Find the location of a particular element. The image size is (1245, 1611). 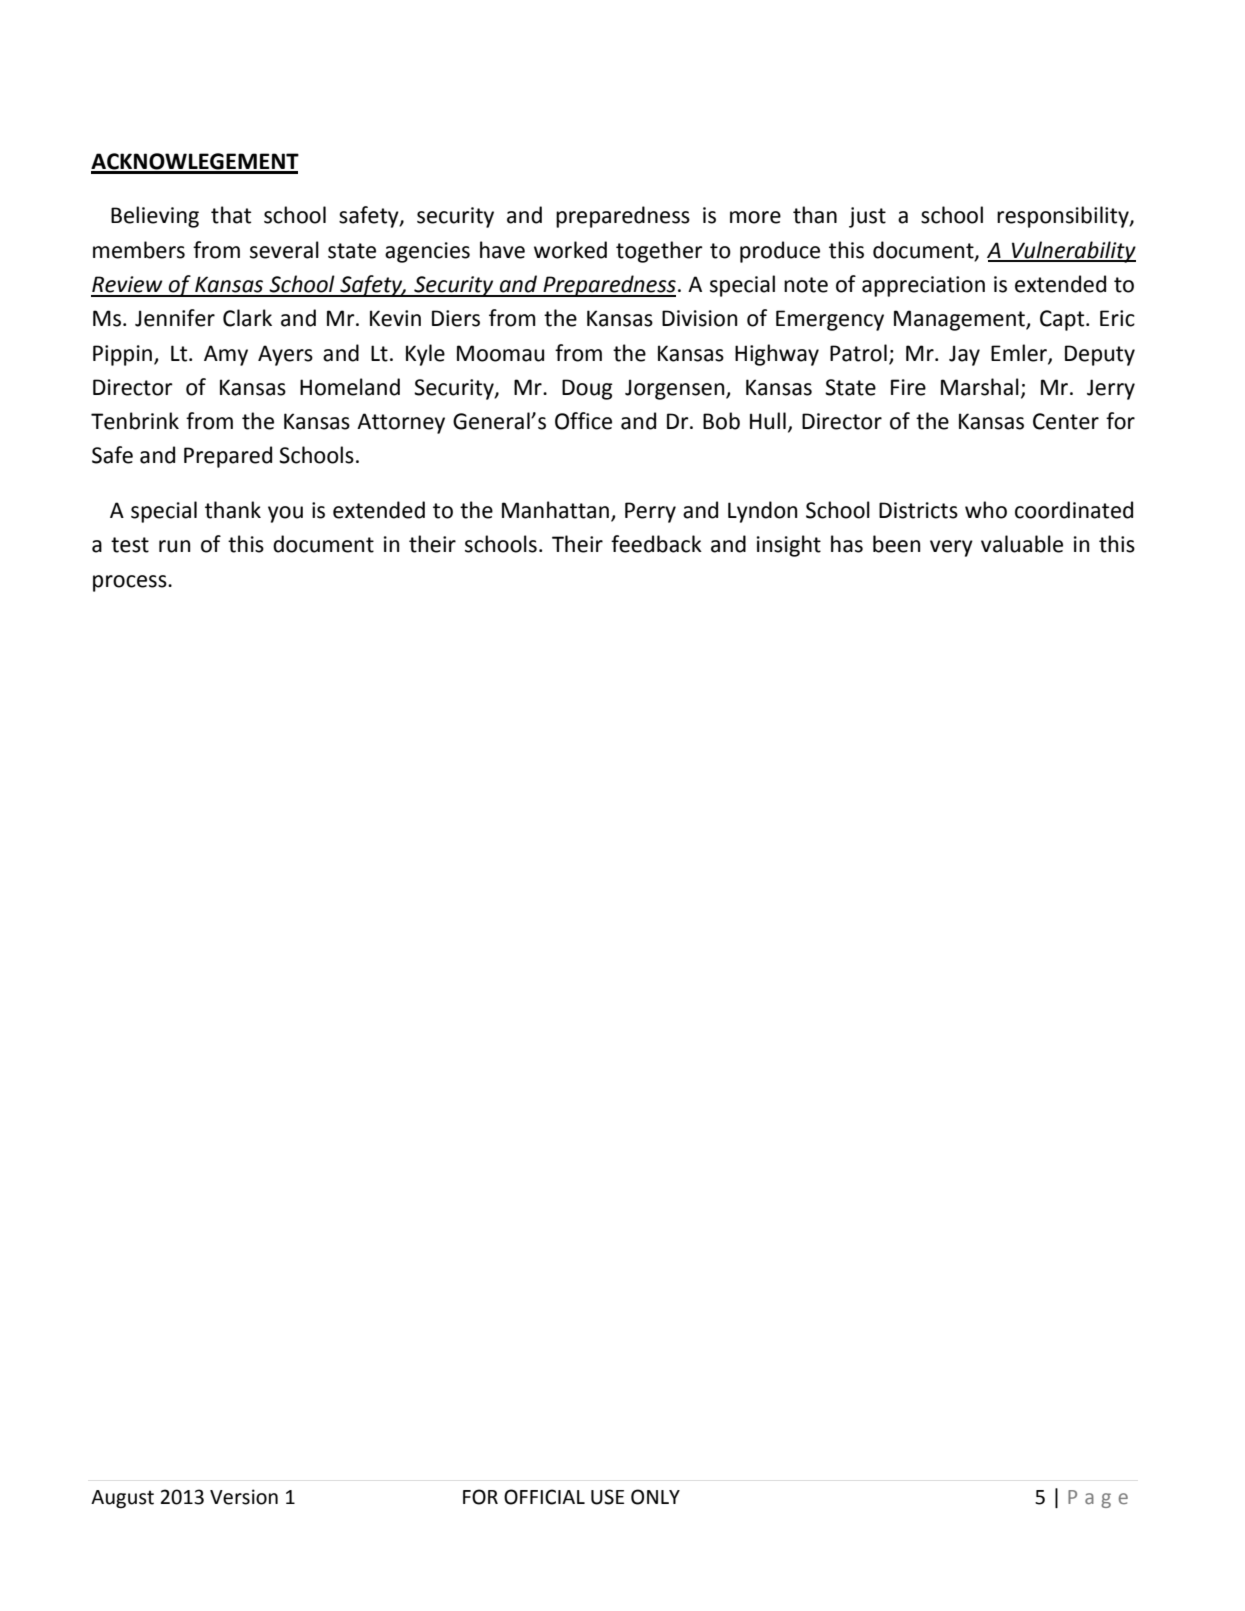

process is located at coordinates (131, 583).
